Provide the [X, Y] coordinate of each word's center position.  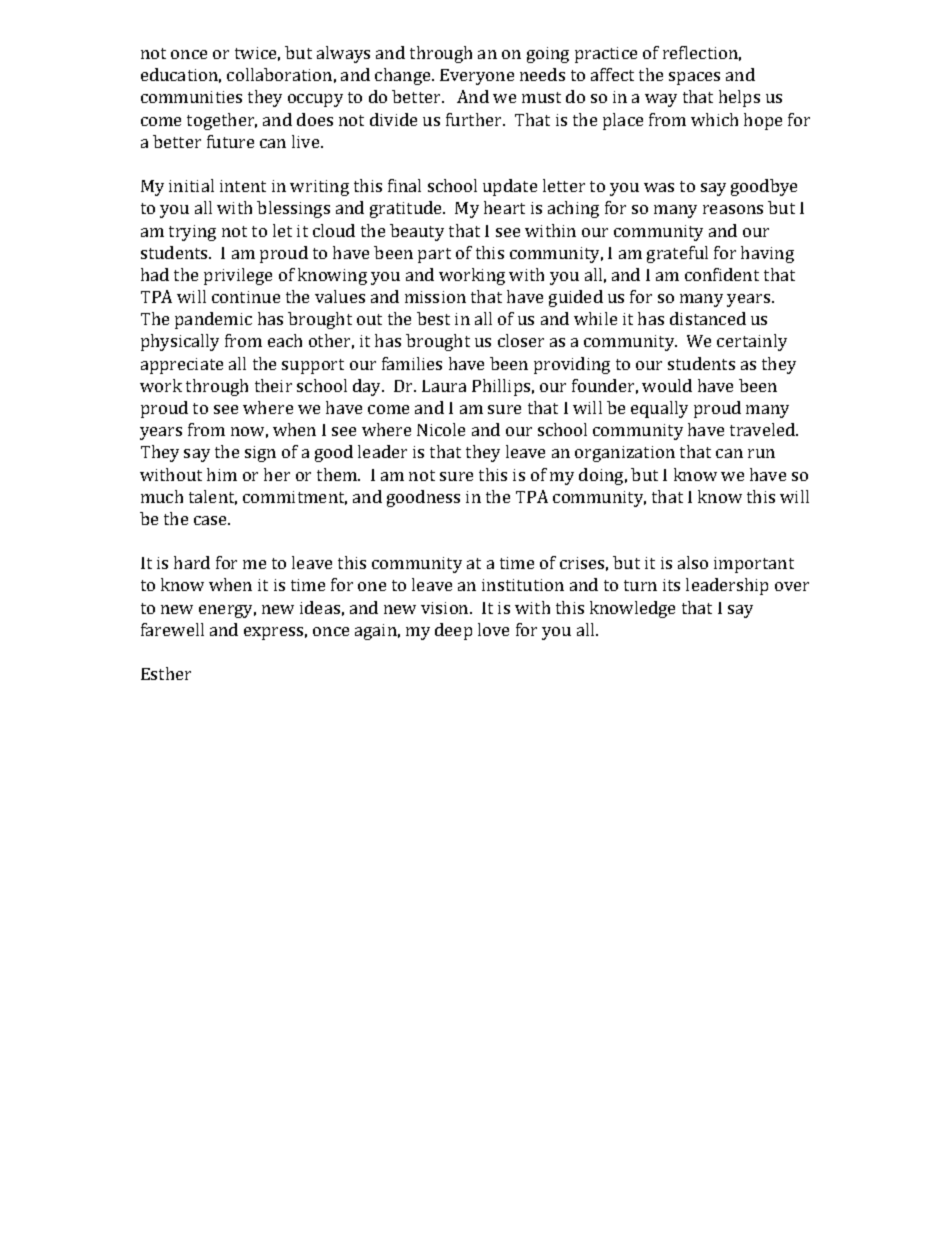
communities [191, 97]
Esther [166, 673]
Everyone [477, 77]
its [671, 585]
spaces [694, 78]
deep [453, 631]
